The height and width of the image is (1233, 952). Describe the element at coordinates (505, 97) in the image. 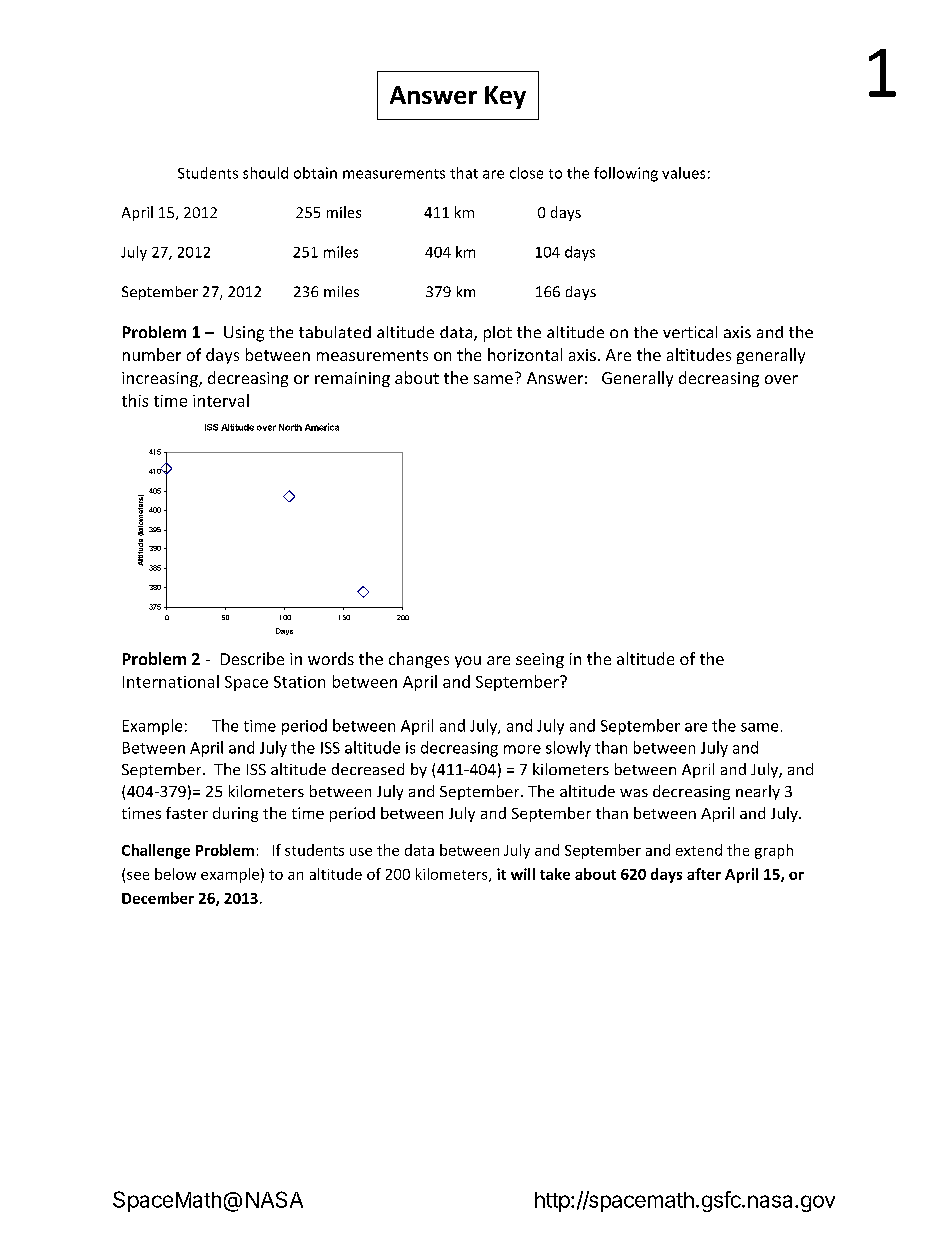

I see `Key` at that location.
